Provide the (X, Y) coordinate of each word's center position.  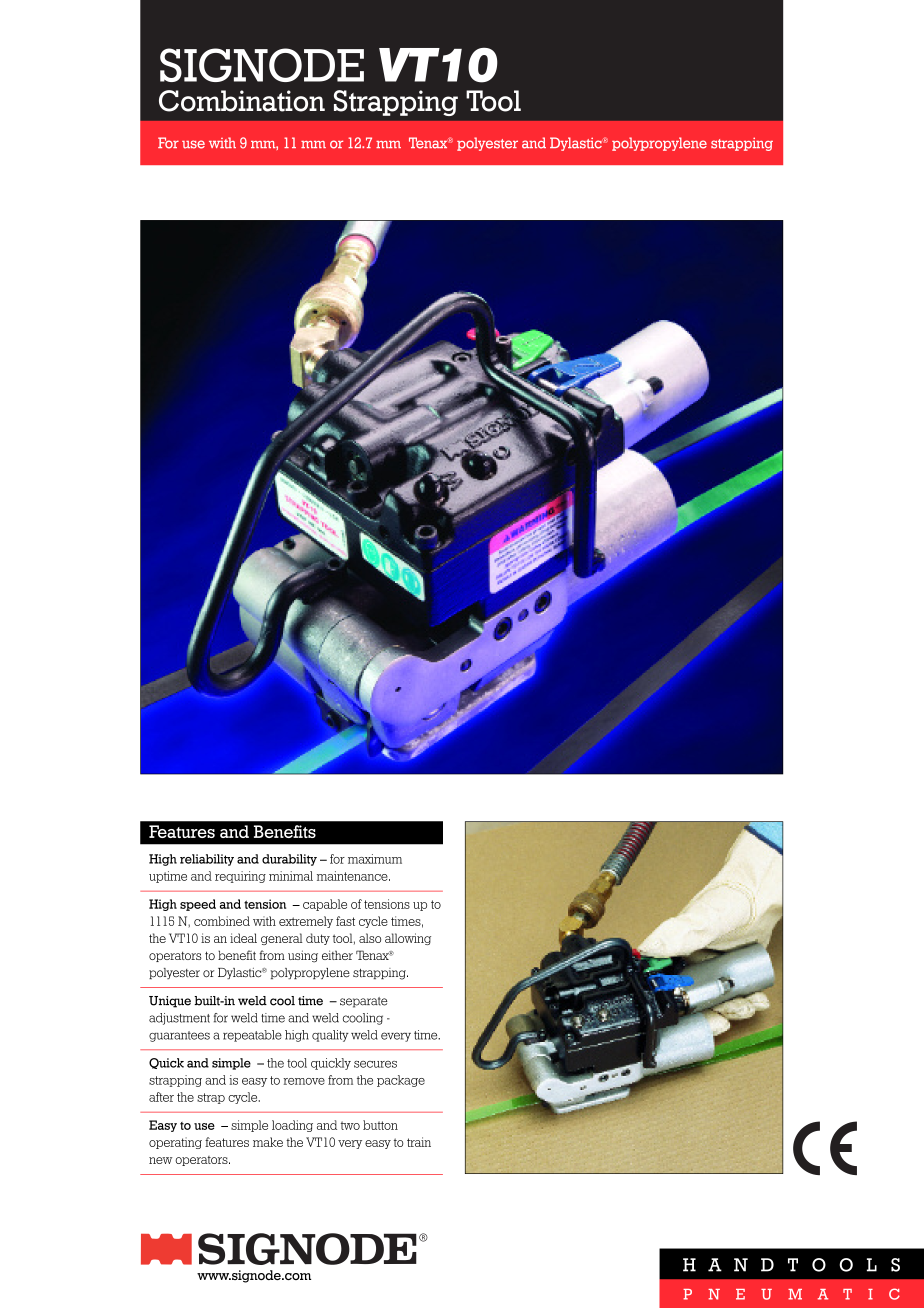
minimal (291, 876)
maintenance (353, 876)
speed (198, 905)
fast (345, 921)
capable (325, 905)
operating (175, 1143)
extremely (306, 922)
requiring (240, 877)
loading (292, 1126)
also (370, 938)
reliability (207, 860)
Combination (242, 101)
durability (289, 860)
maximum (375, 859)
